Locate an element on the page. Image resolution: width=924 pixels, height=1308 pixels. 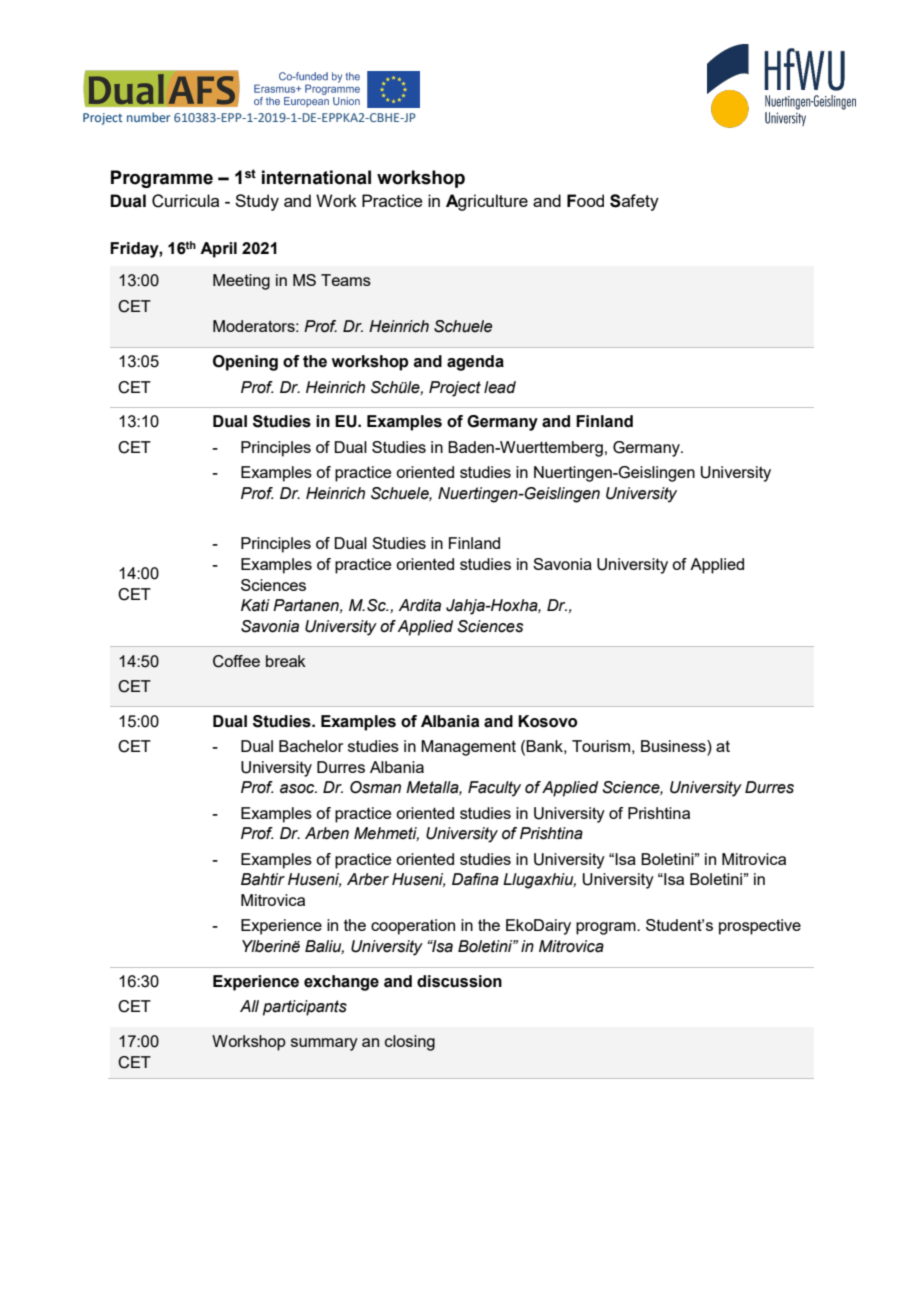
prospective is located at coordinates (760, 927).
